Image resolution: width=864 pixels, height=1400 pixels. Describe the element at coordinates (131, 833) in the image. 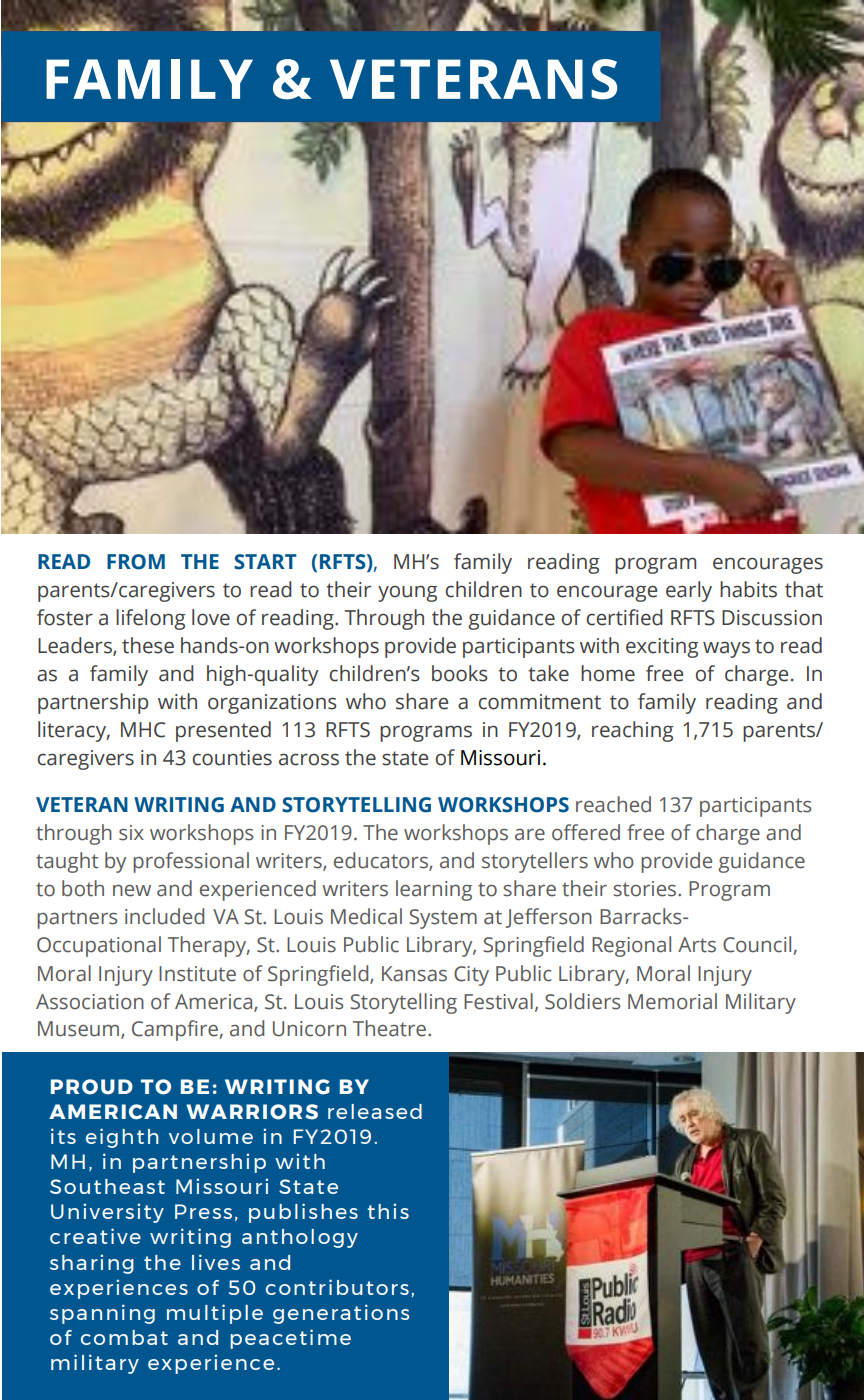

I see `six` at that location.
